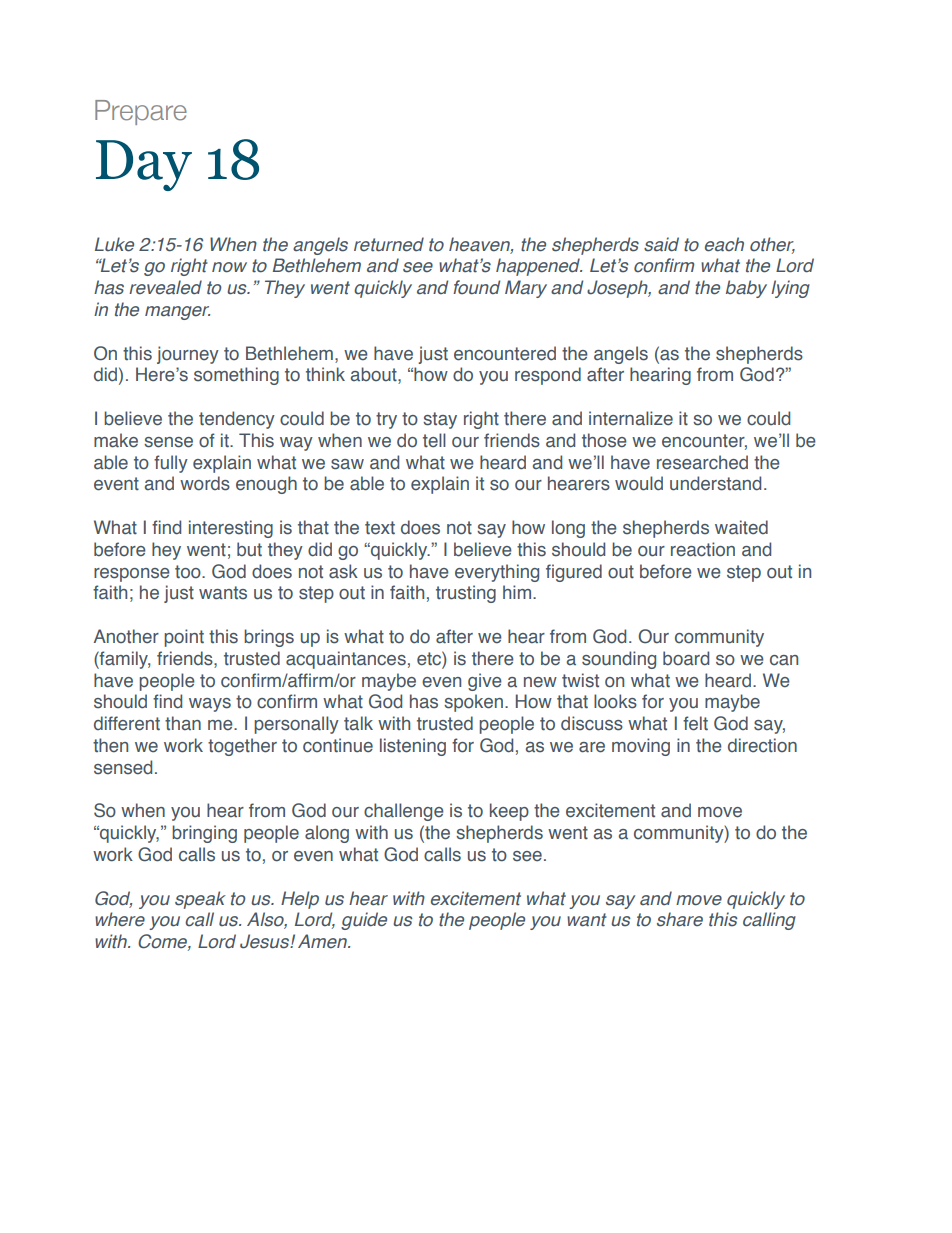 Image resolution: width=952 pixels, height=1233 pixels. I want to click on each, so click(724, 244).
